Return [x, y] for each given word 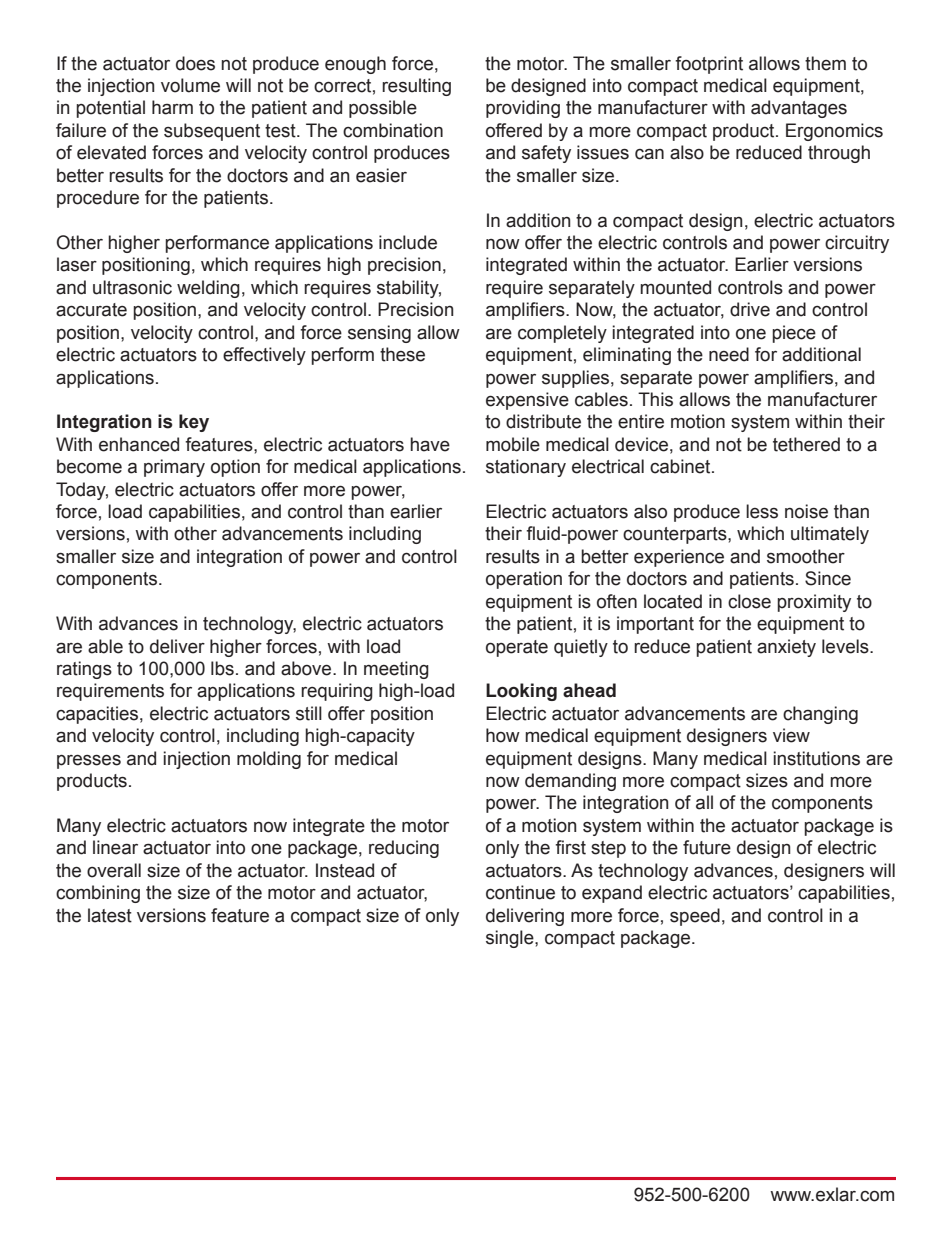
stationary [526, 468]
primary [174, 468]
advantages [799, 109]
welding [208, 289]
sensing [379, 334]
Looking [521, 692]
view [791, 735]
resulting [416, 87]
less [762, 511]
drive [750, 309]
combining [98, 894]
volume [190, 85]
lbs [222, 668]
